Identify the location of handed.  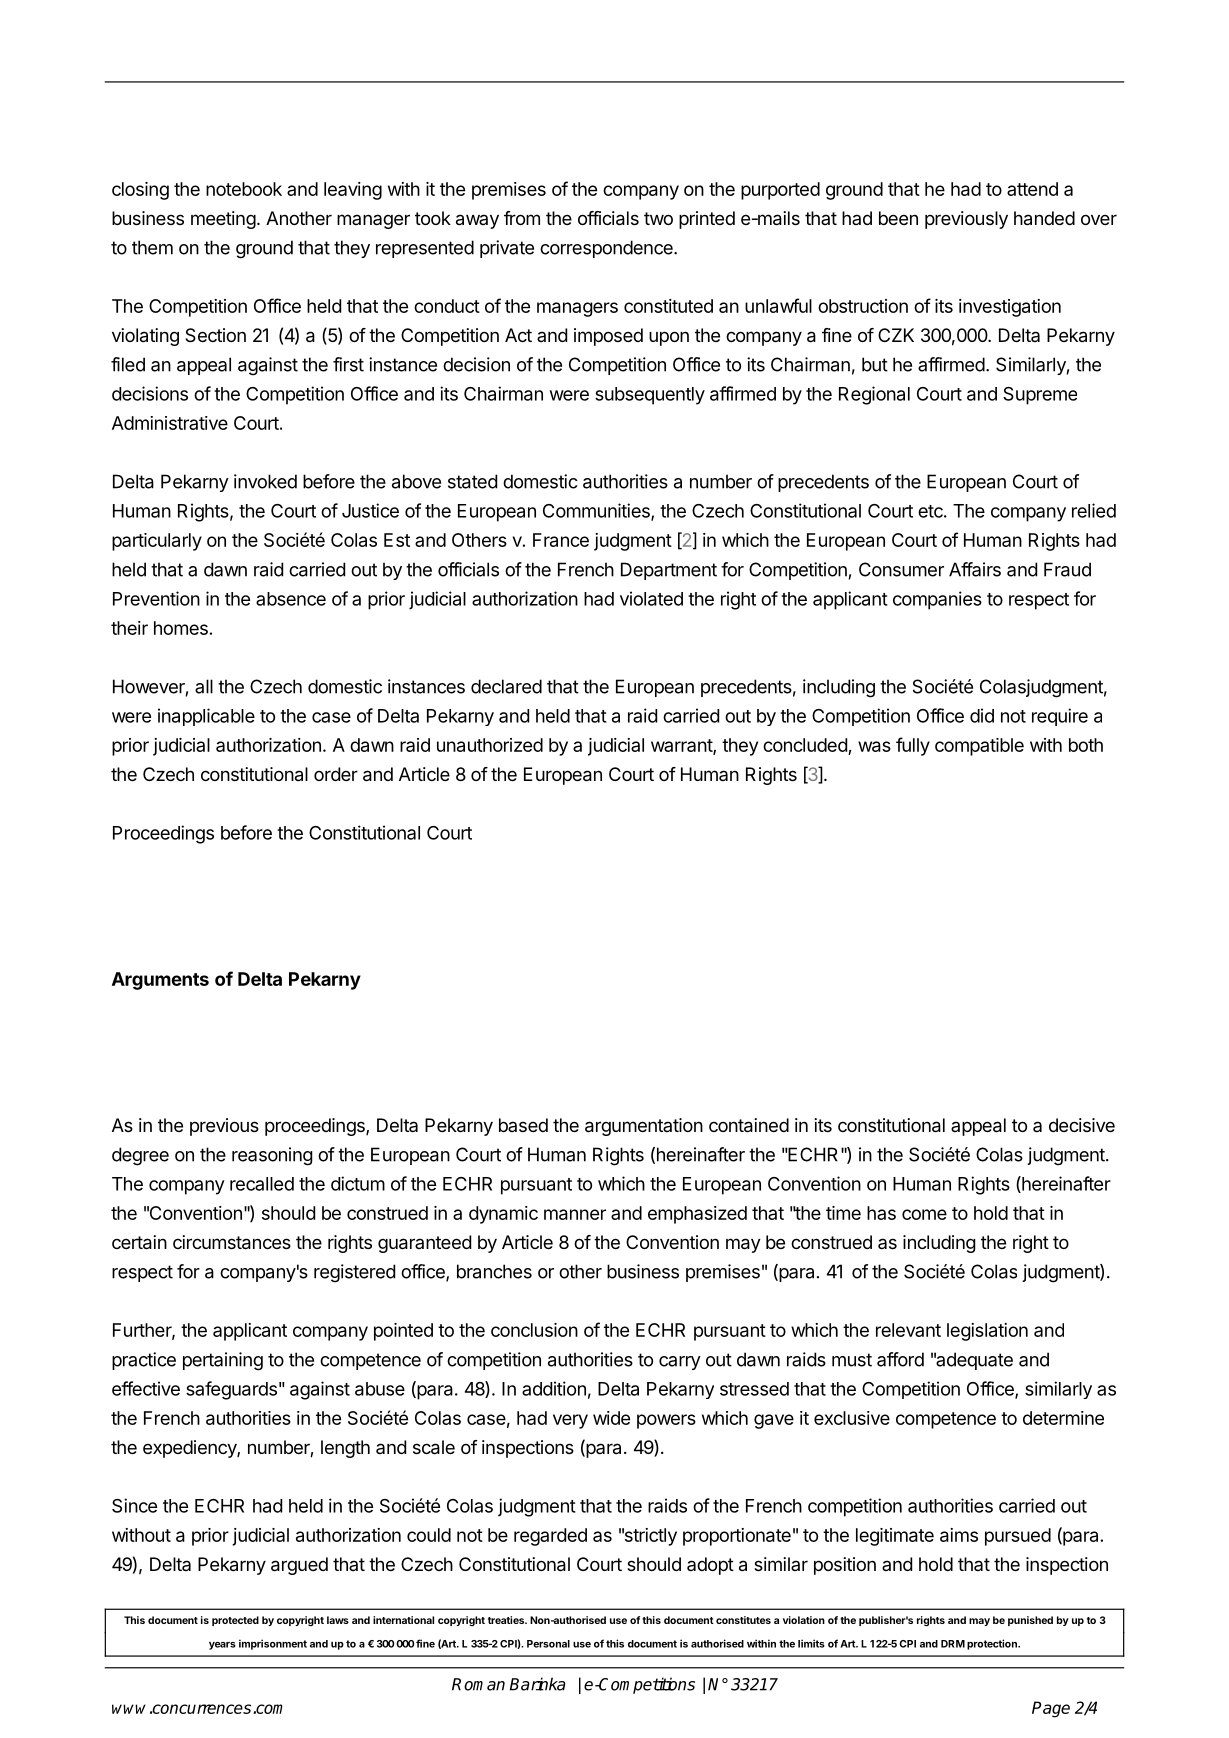
(1044, 218).
